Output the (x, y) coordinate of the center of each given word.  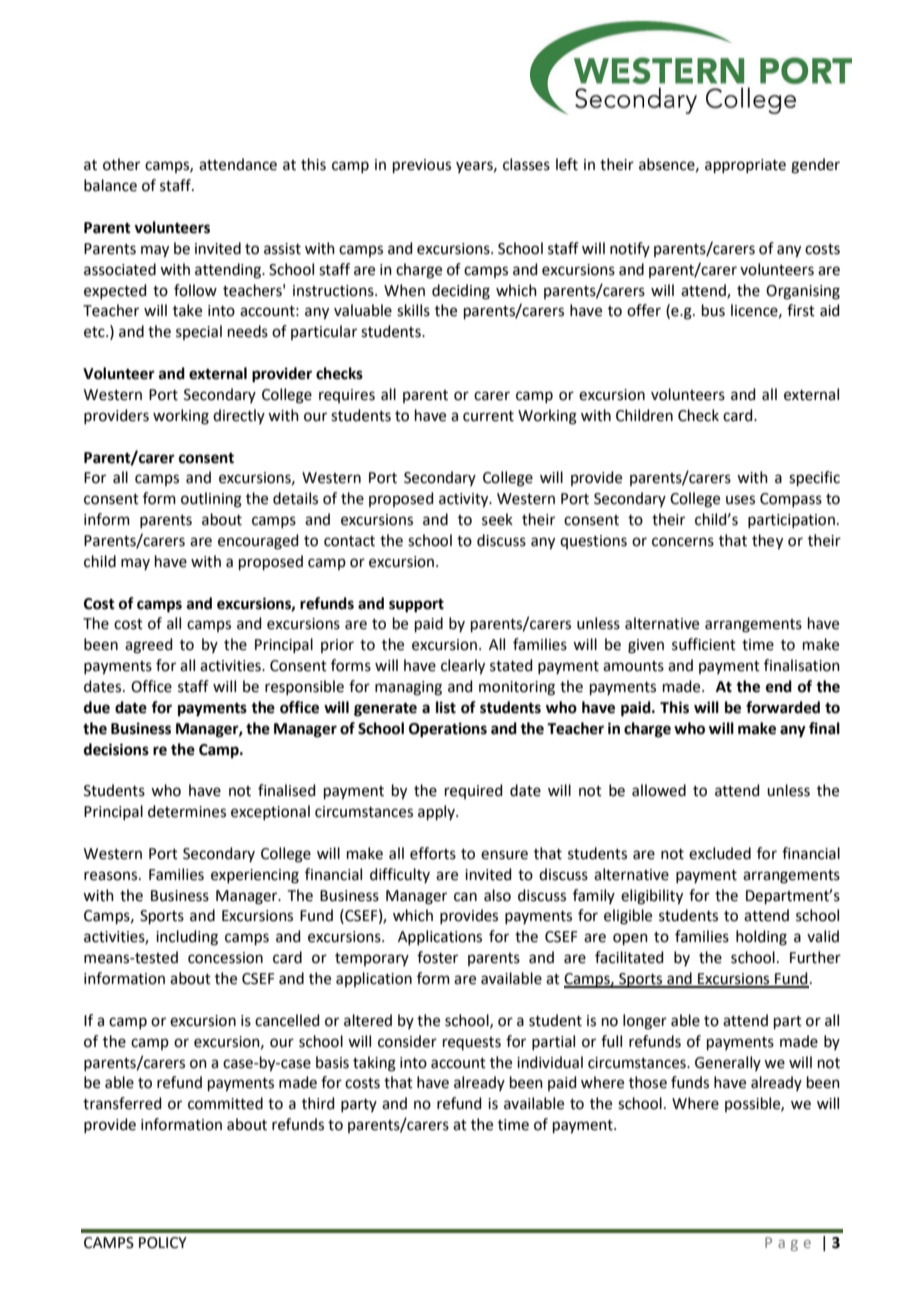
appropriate (745, 166)
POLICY (163, 1243)
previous (422, 166)
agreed (149, 646)
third (318, 1103)
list (446, 707)
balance (110, 185)
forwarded (783, 707)
